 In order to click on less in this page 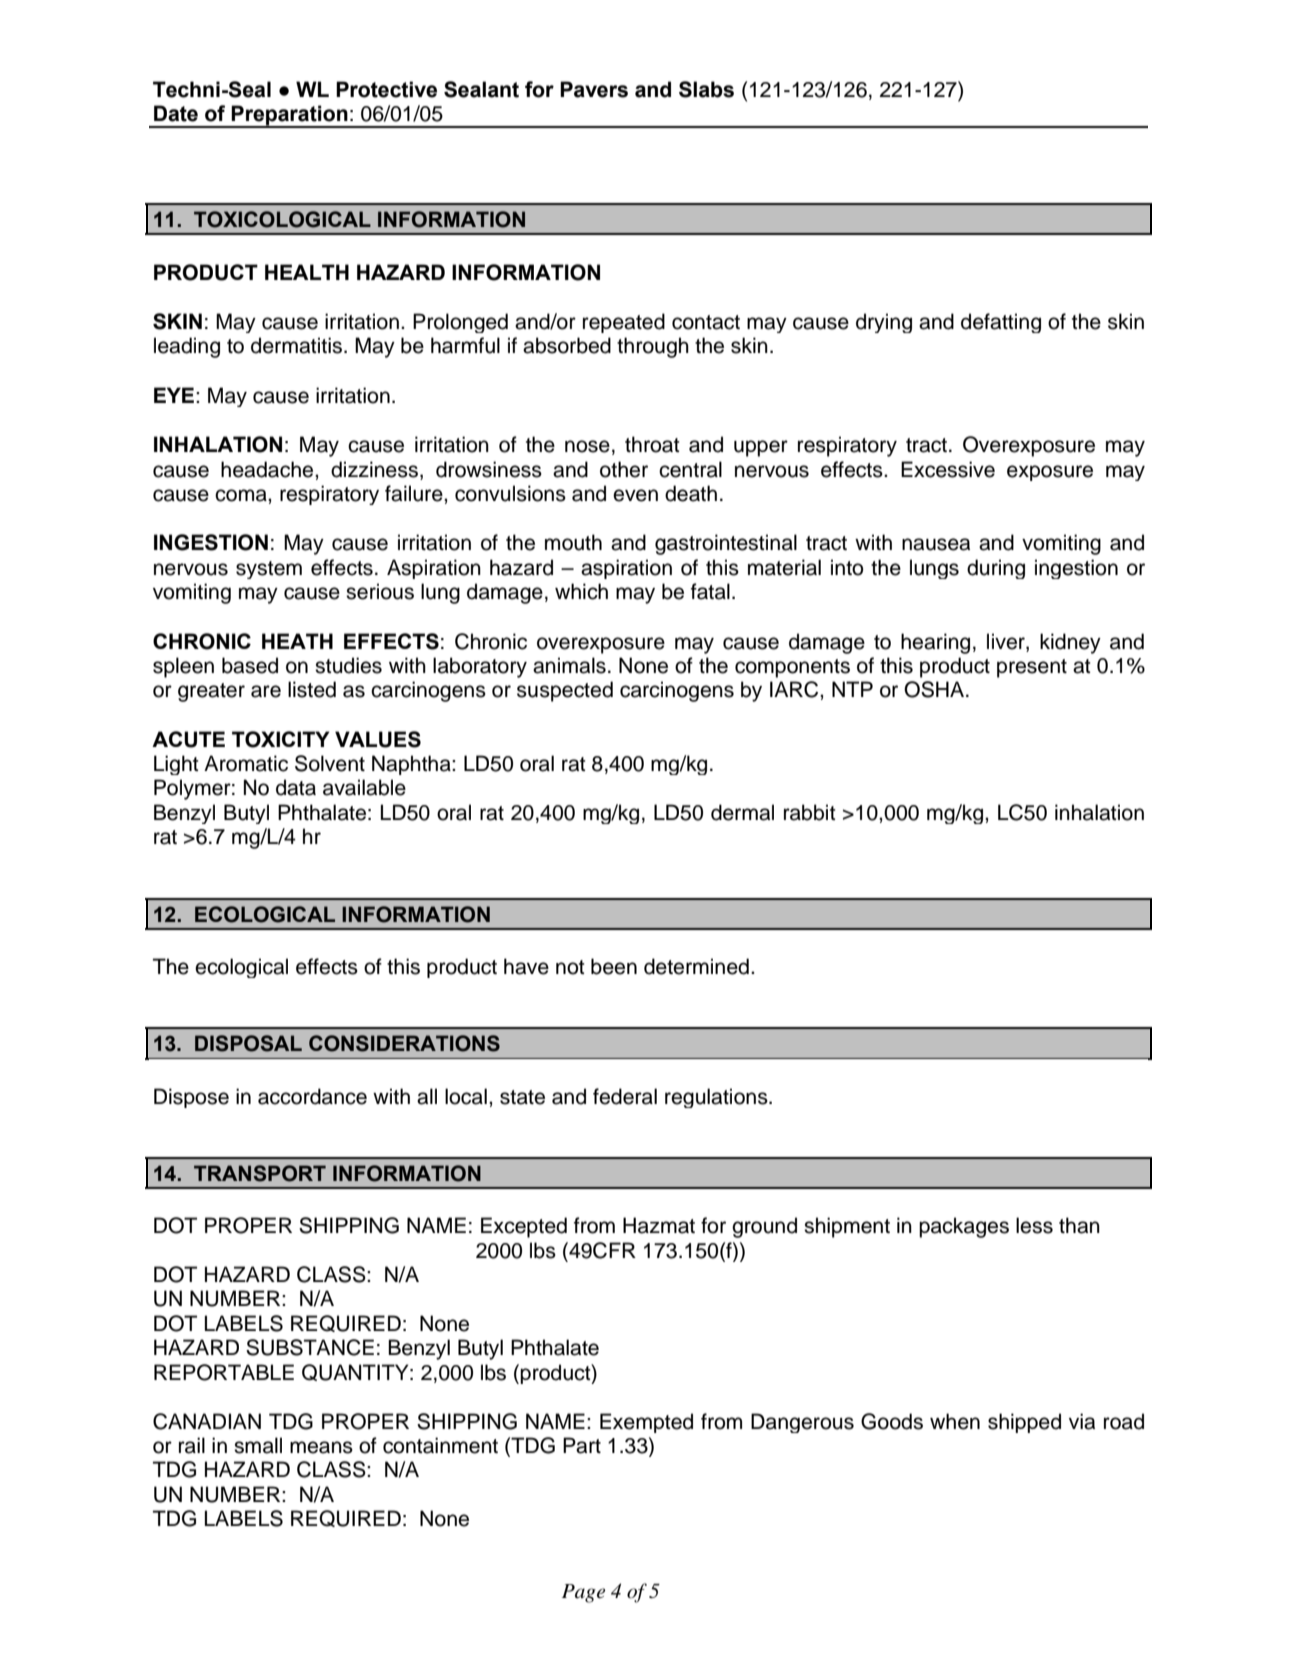, I will do `click(1034, 1225)`.
